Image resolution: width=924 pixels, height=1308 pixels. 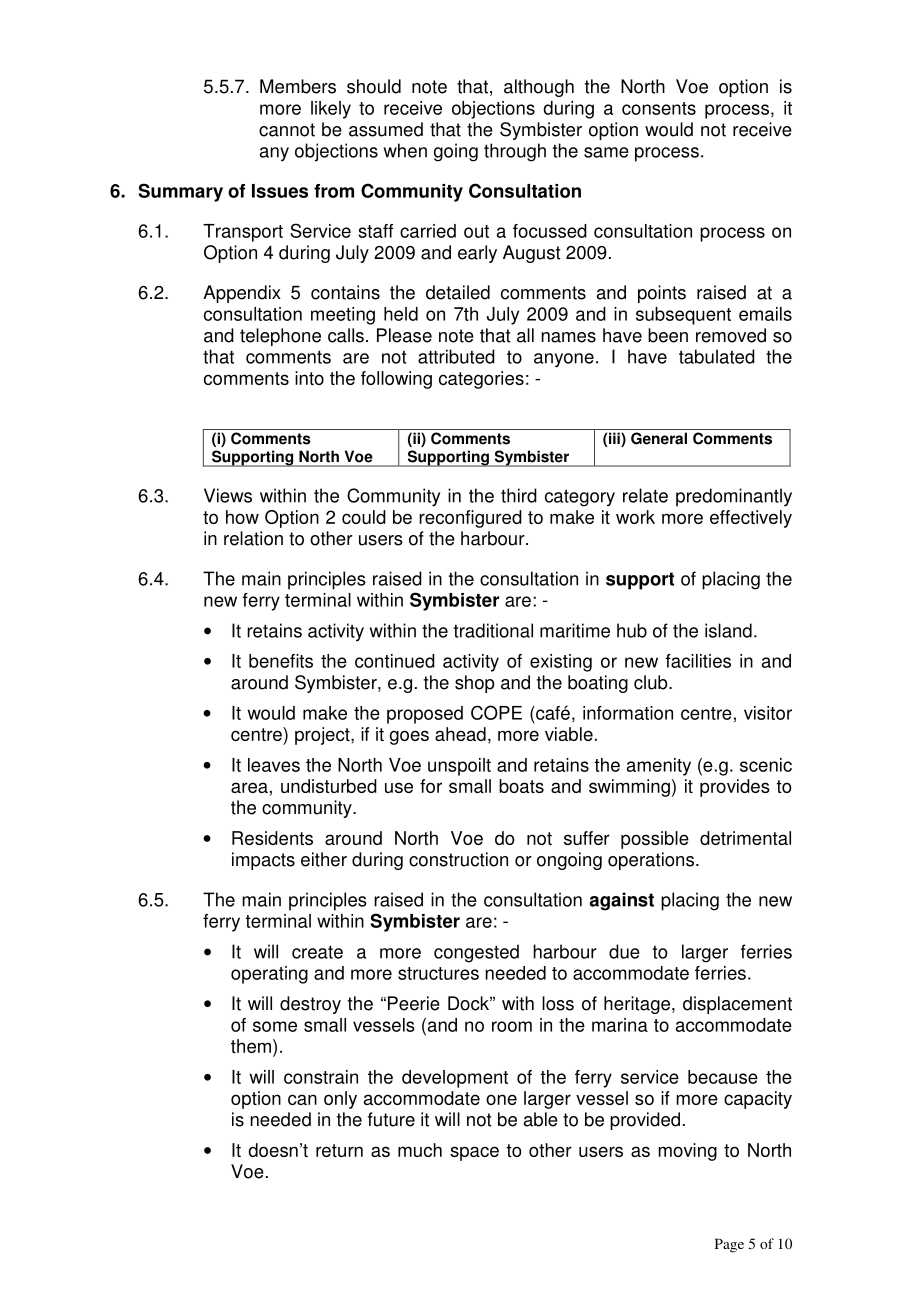 I want to click on amenity, so click(x=659, y=767).
